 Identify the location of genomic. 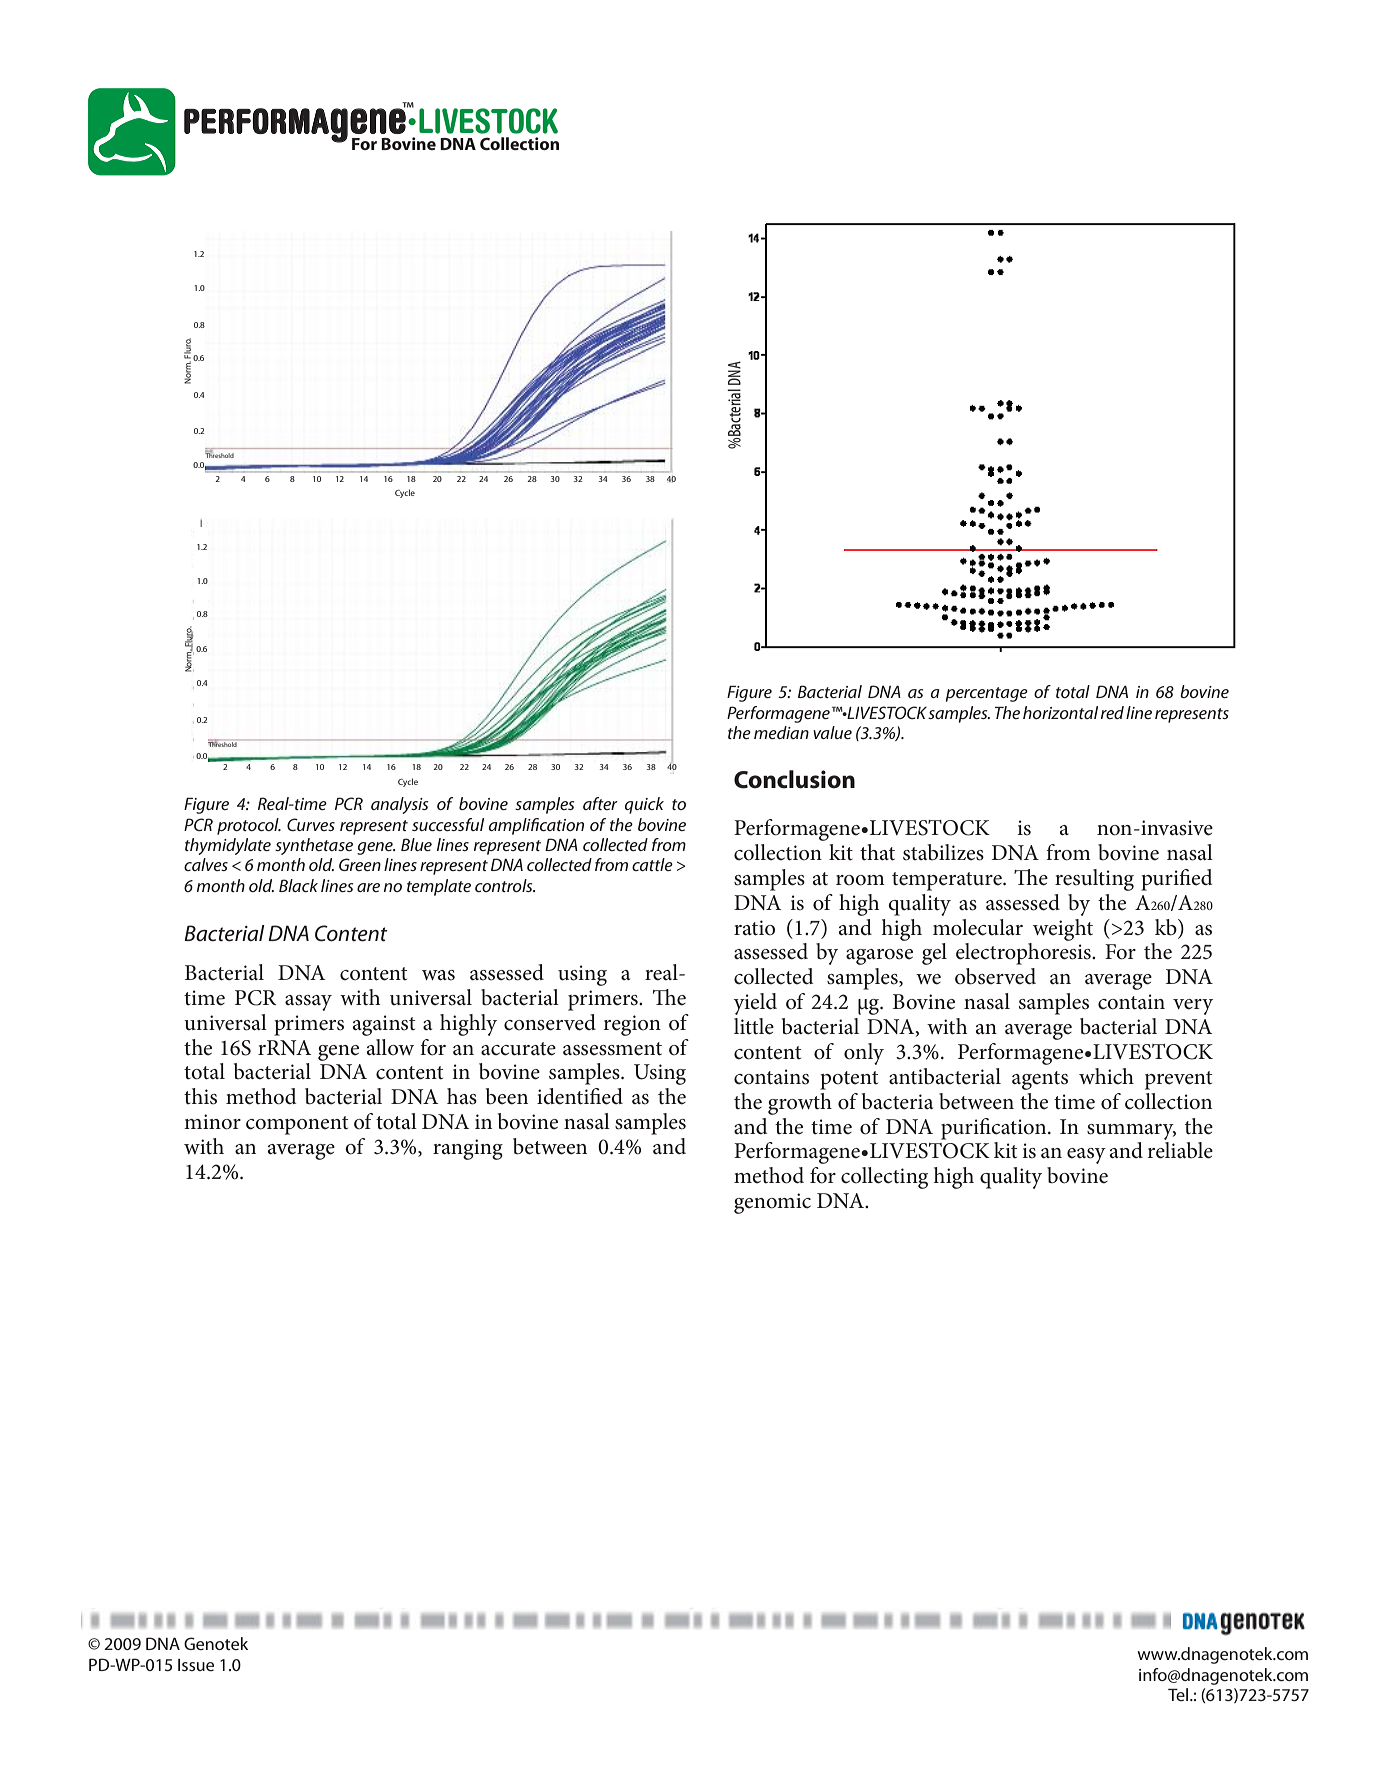
(772, 1203).
